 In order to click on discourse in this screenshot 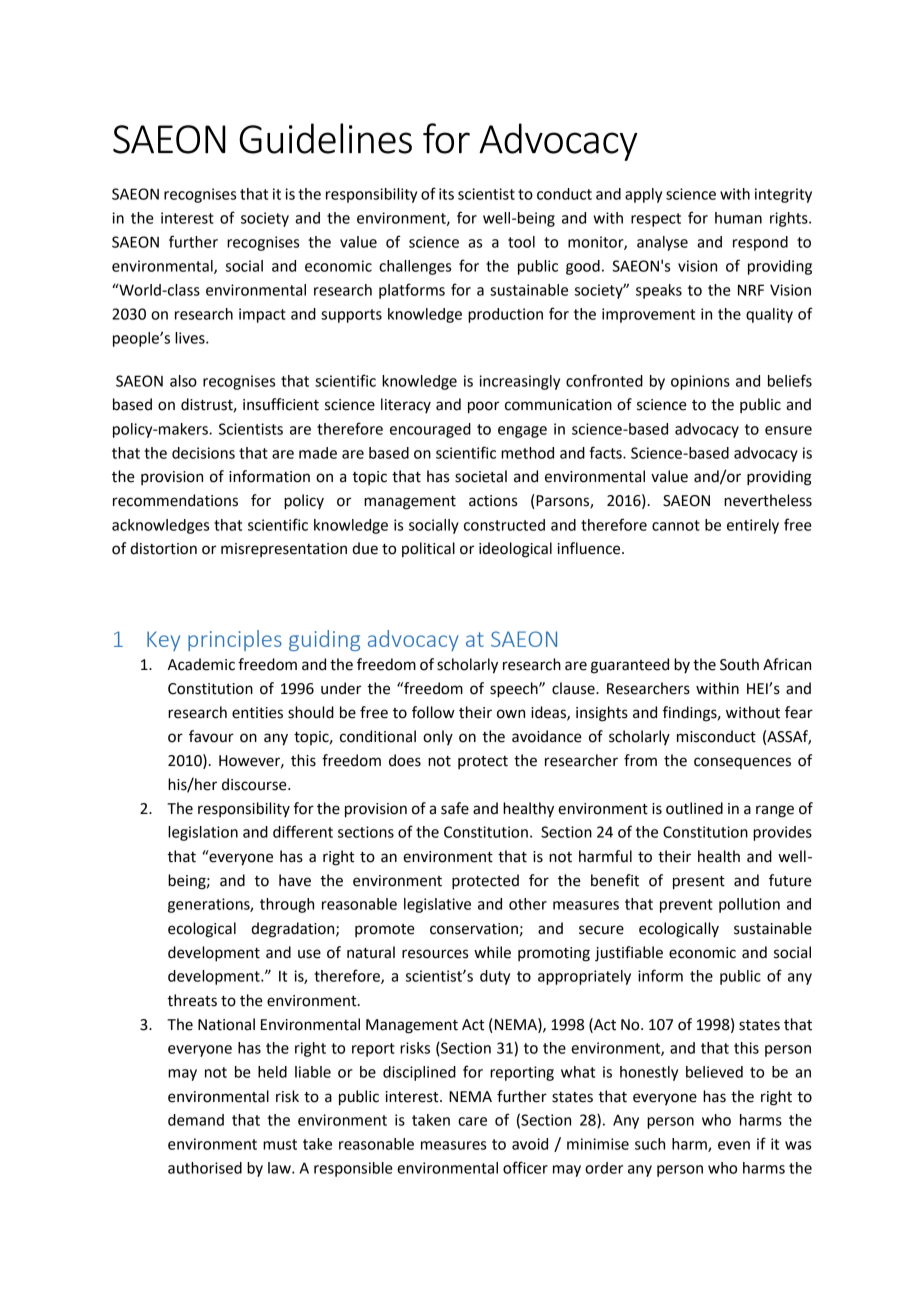, I will do `click(255, 784)`.
